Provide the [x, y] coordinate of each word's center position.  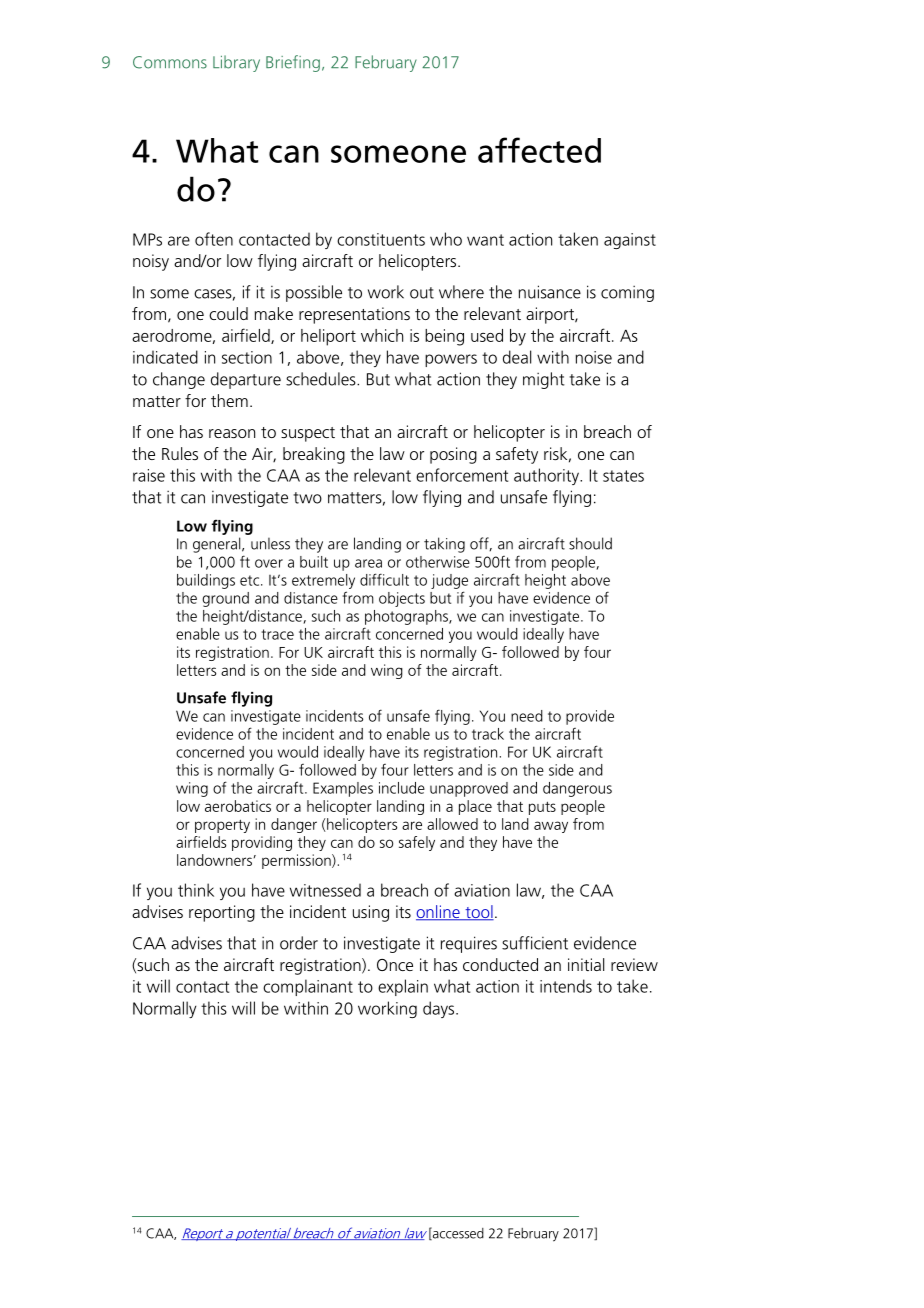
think [196, 890]
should [590, 543]
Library [236, 63]
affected [539, 150]
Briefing [293, 63]
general [218, 545]
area [368, 563]
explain [403, 987]
